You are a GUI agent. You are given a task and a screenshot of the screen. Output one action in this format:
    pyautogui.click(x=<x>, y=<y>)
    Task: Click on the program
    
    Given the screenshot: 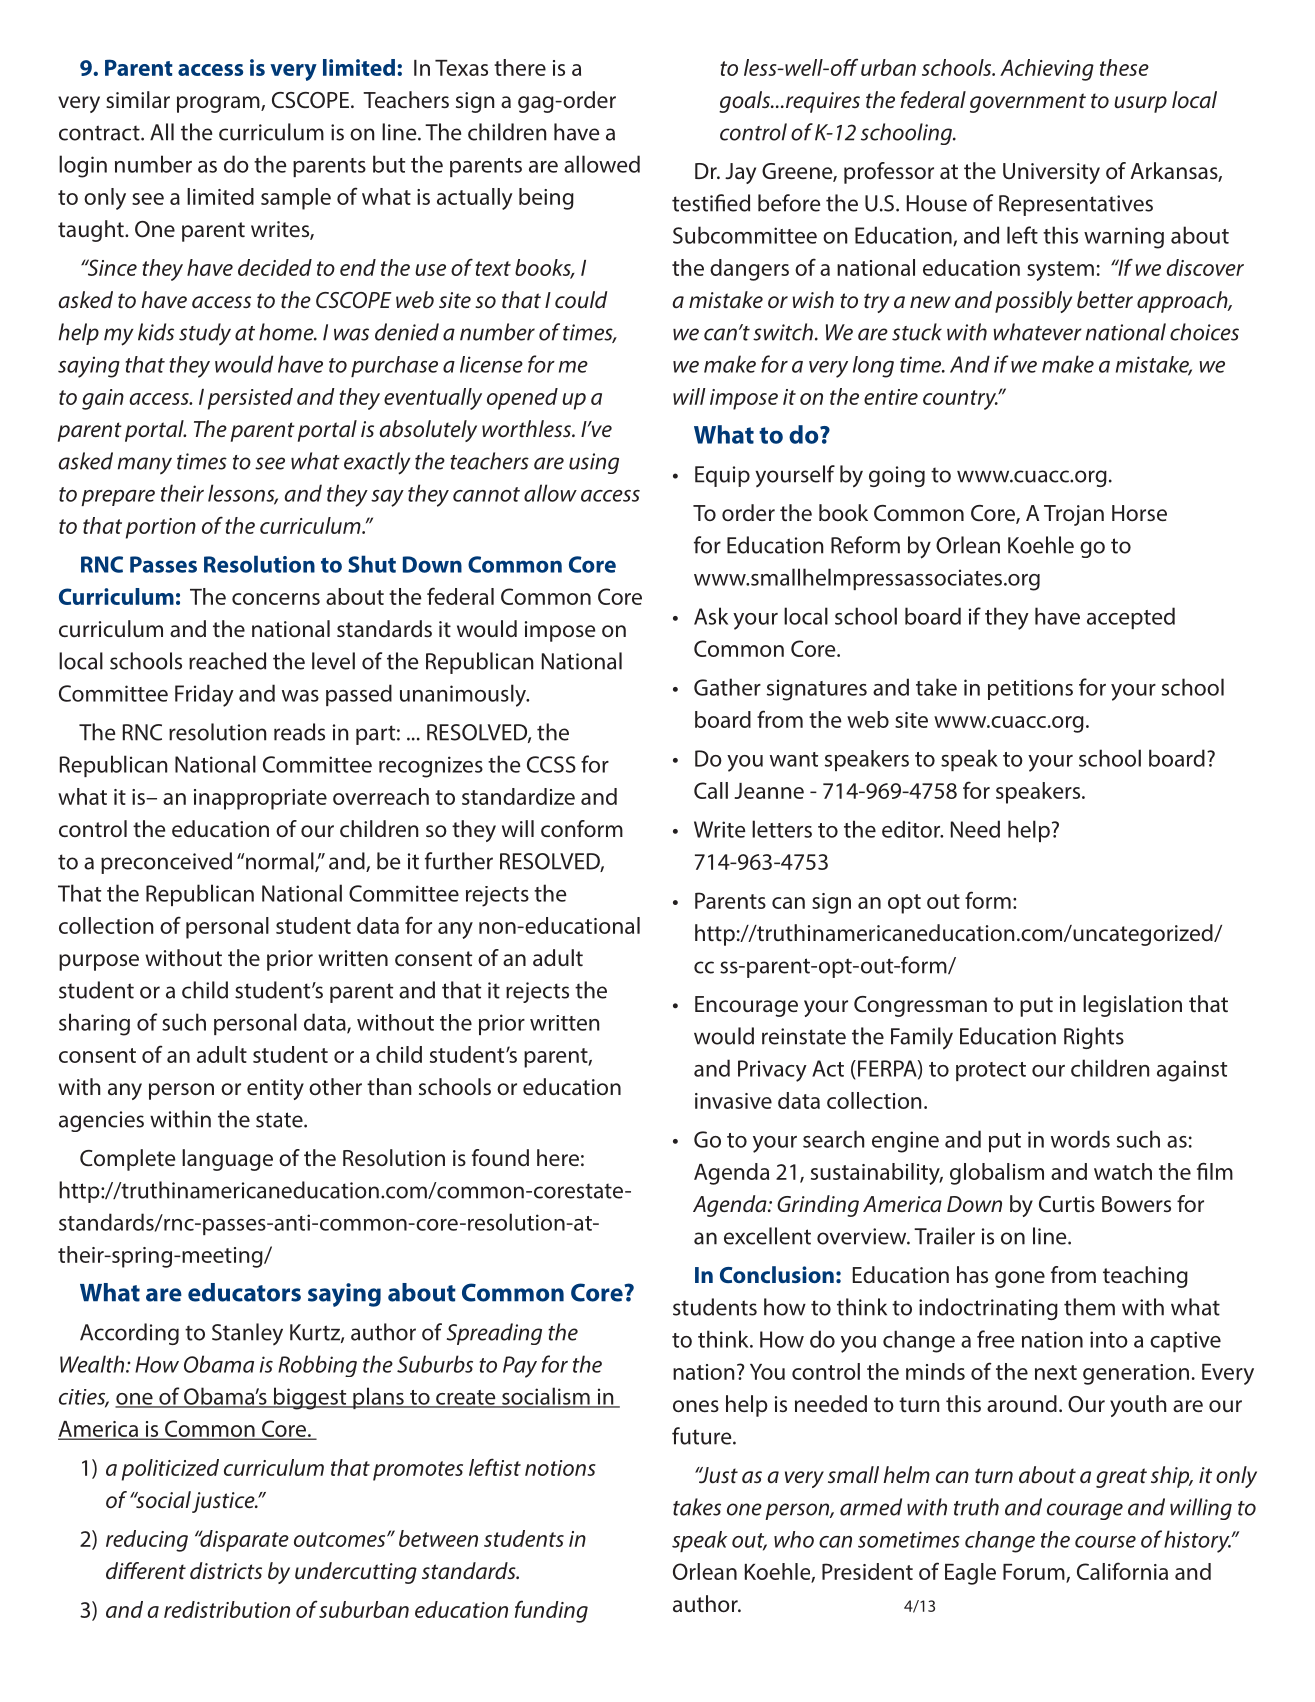 What is the action you would take?
    pyautogui.click(x=219, y=104)
